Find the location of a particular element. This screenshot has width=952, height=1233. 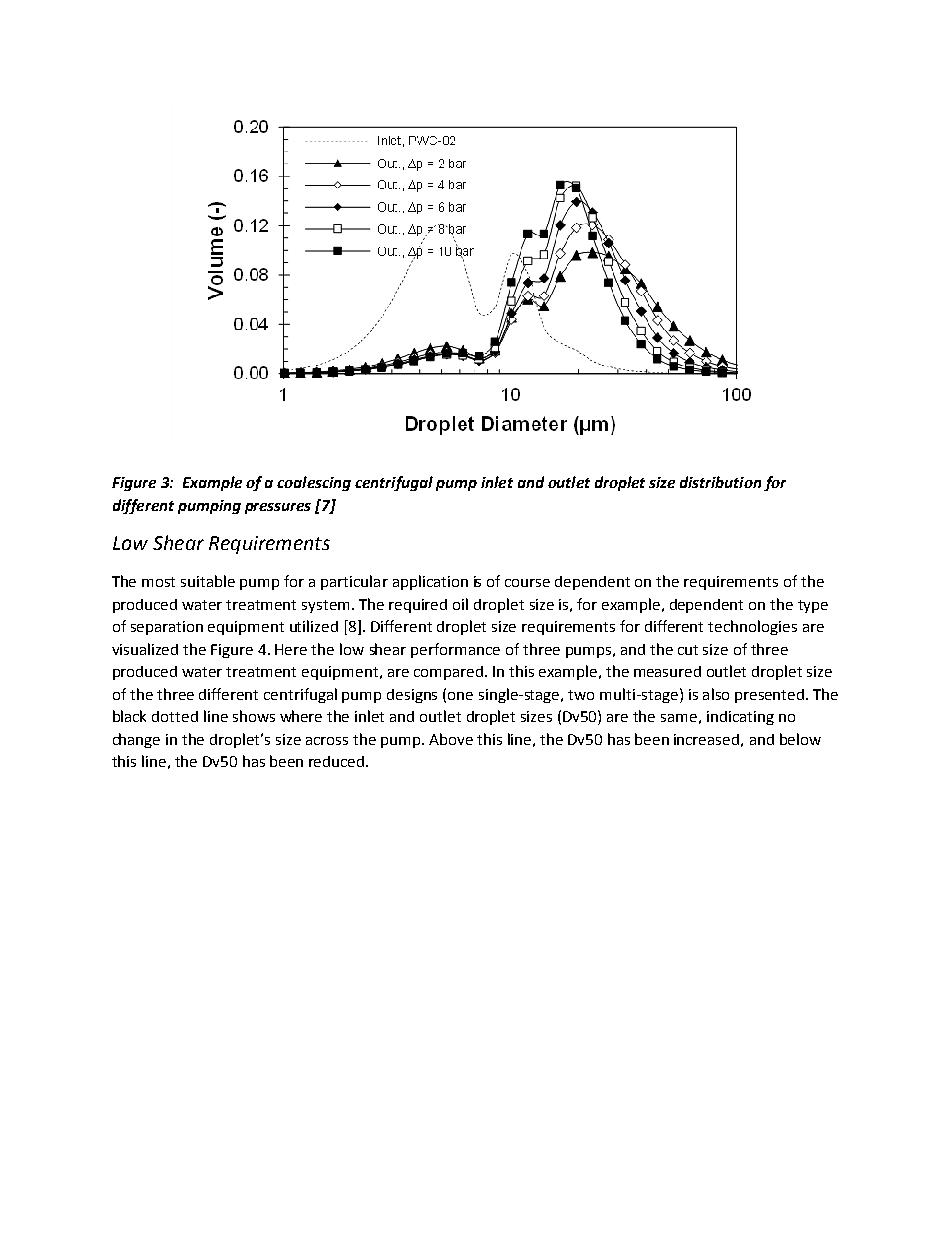

pressures is located at coordinates (278, 508).
